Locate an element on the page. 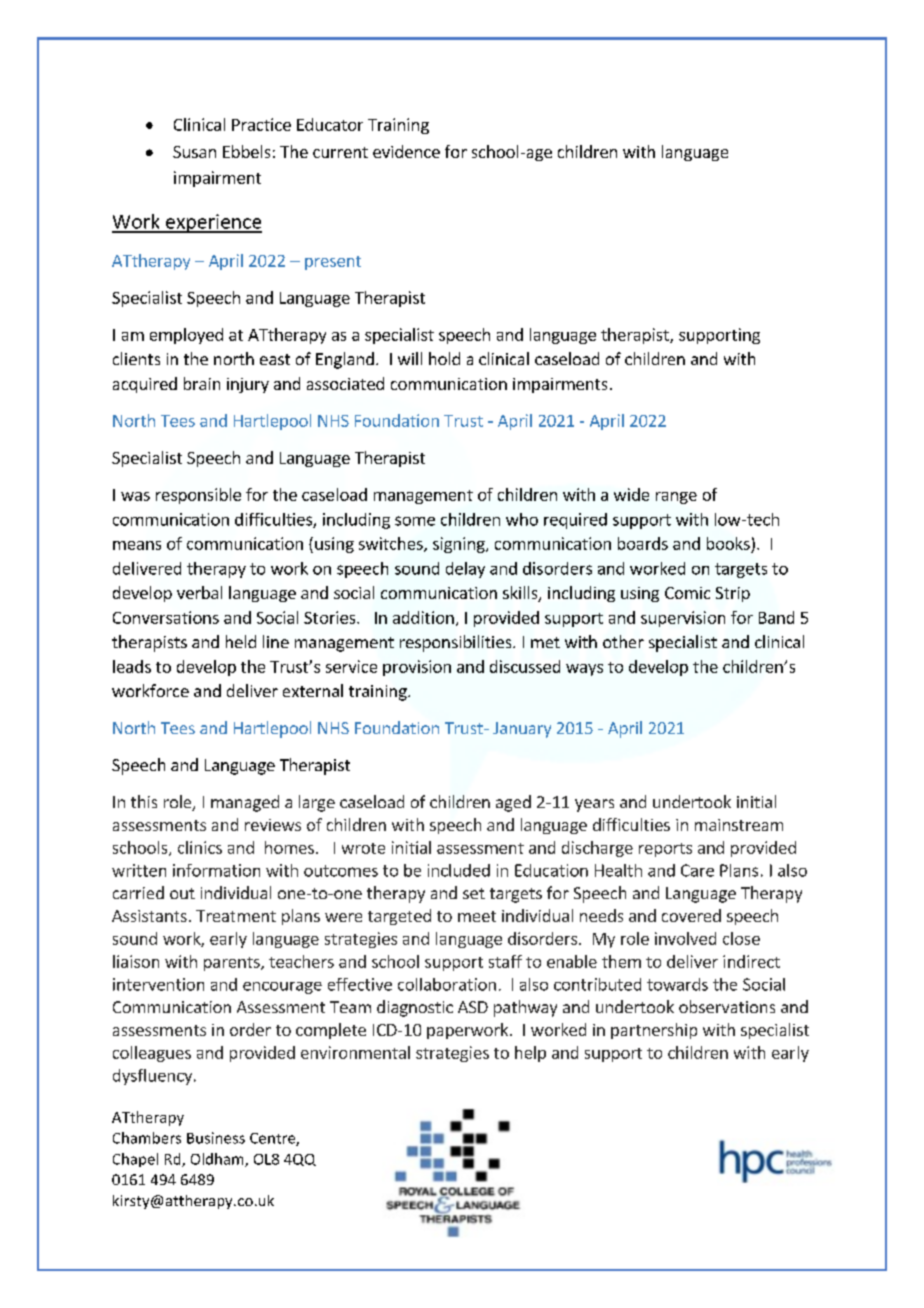 Image resolution: width=924 pixels, height=1308 pixels. Care is located at coordinates (697, 870).
